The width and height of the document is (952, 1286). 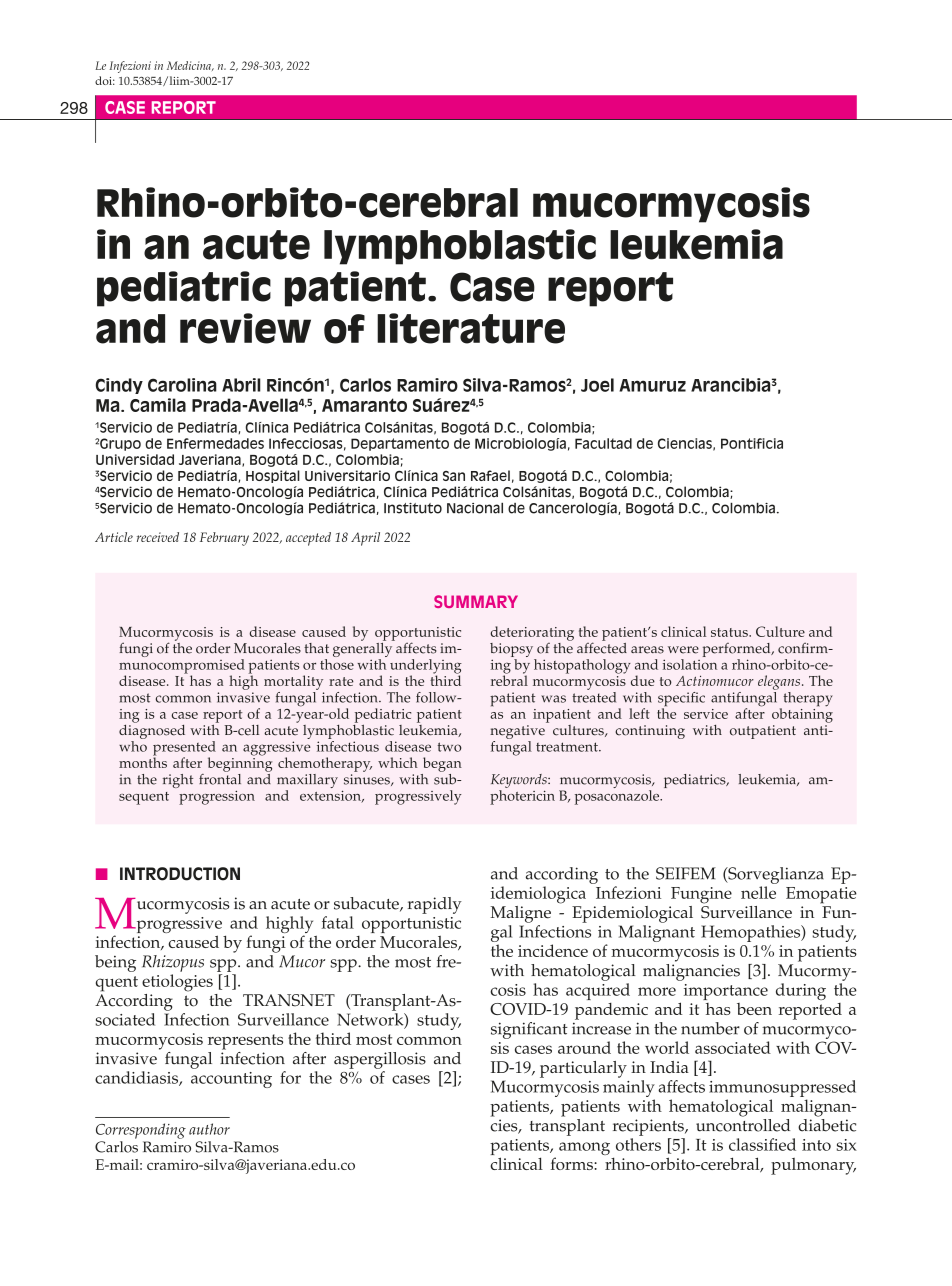 I want to click on rapidly, so click(x=435, y=905).
